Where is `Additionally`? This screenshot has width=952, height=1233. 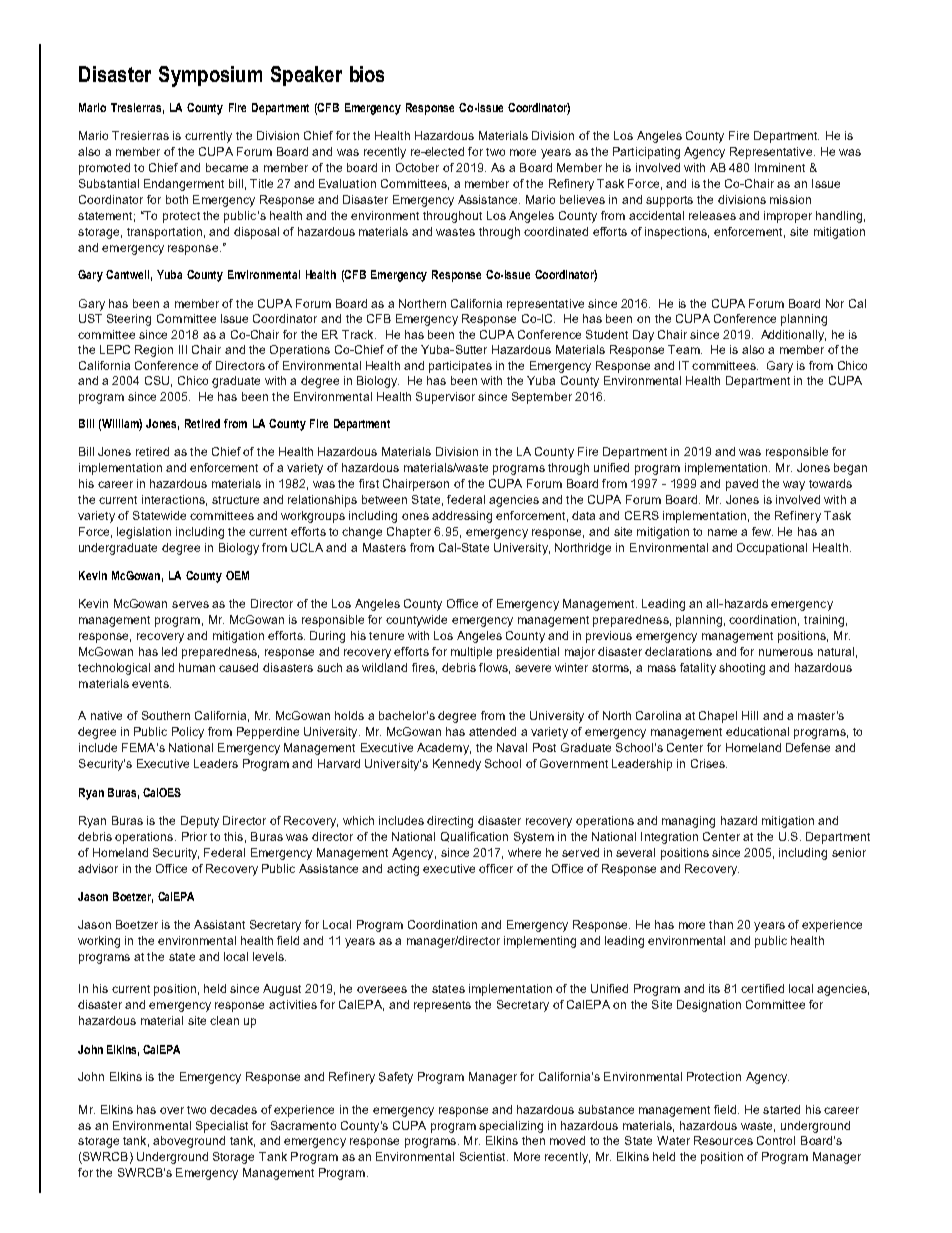 Additionally is located at coordinates (793, 336).
